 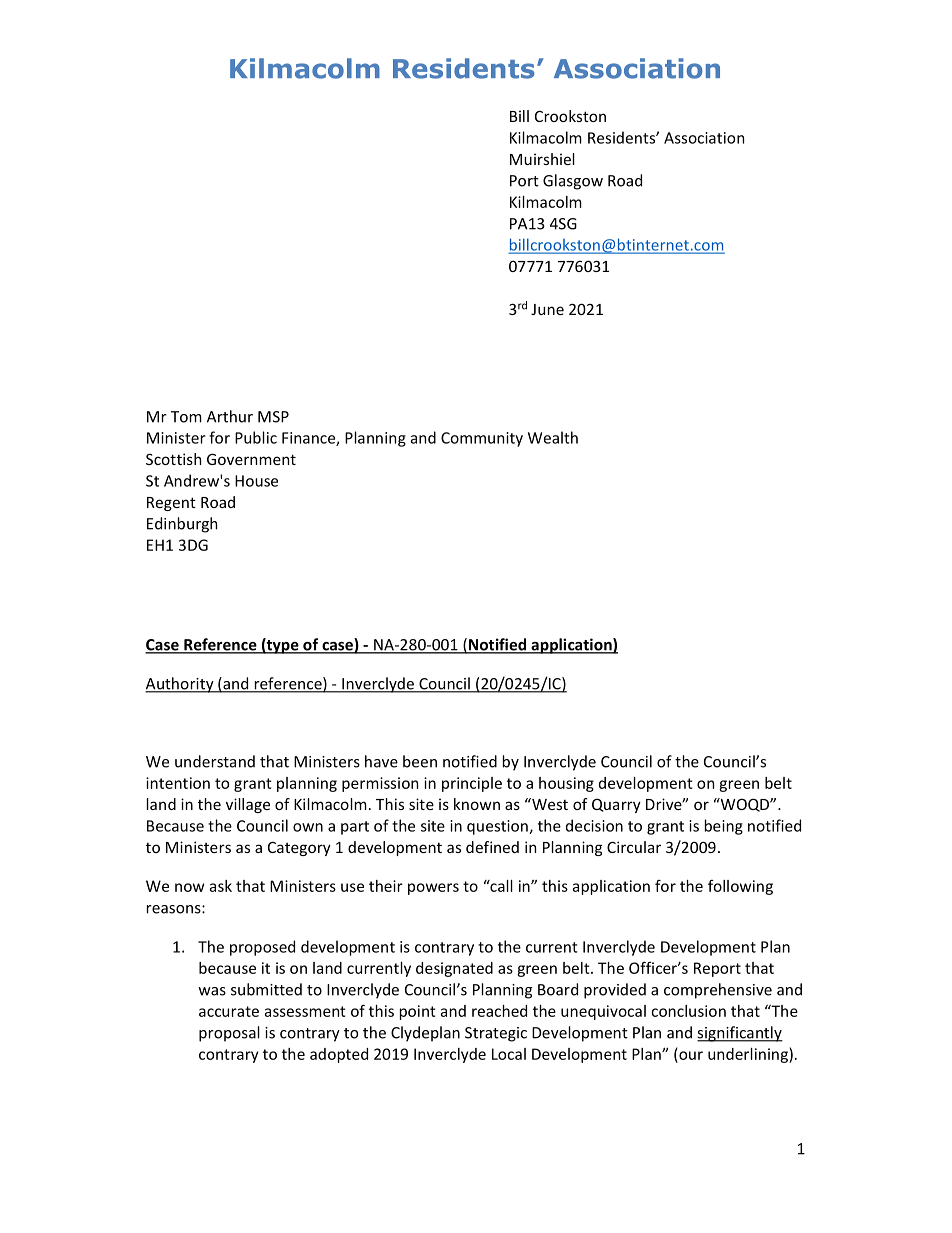 I want to click on House, so click(x=256, y=481).
